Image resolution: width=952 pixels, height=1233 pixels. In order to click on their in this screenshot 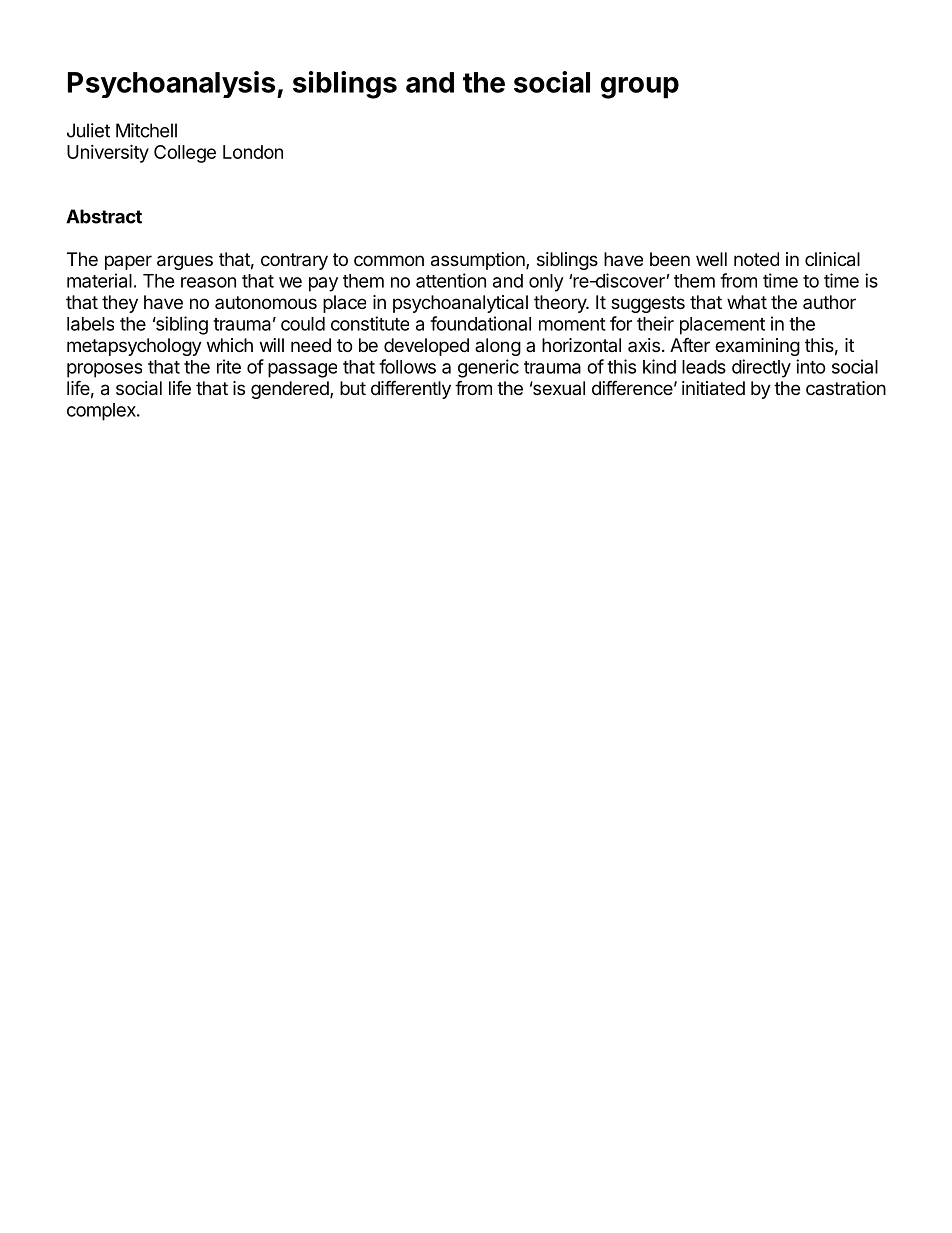, I will do `click(655, 323)`.
